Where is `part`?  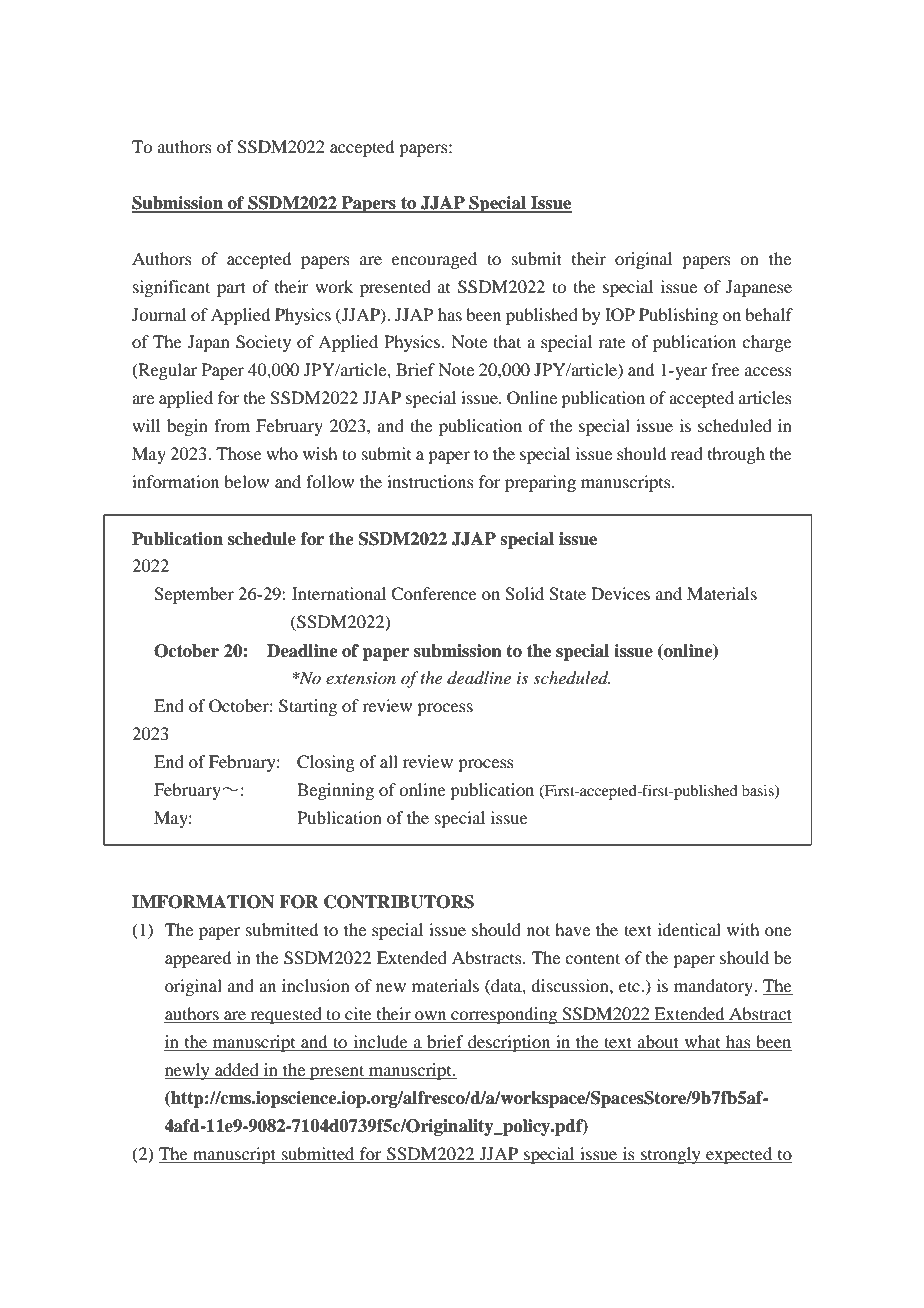
part is located at coordinates (231, 289).
